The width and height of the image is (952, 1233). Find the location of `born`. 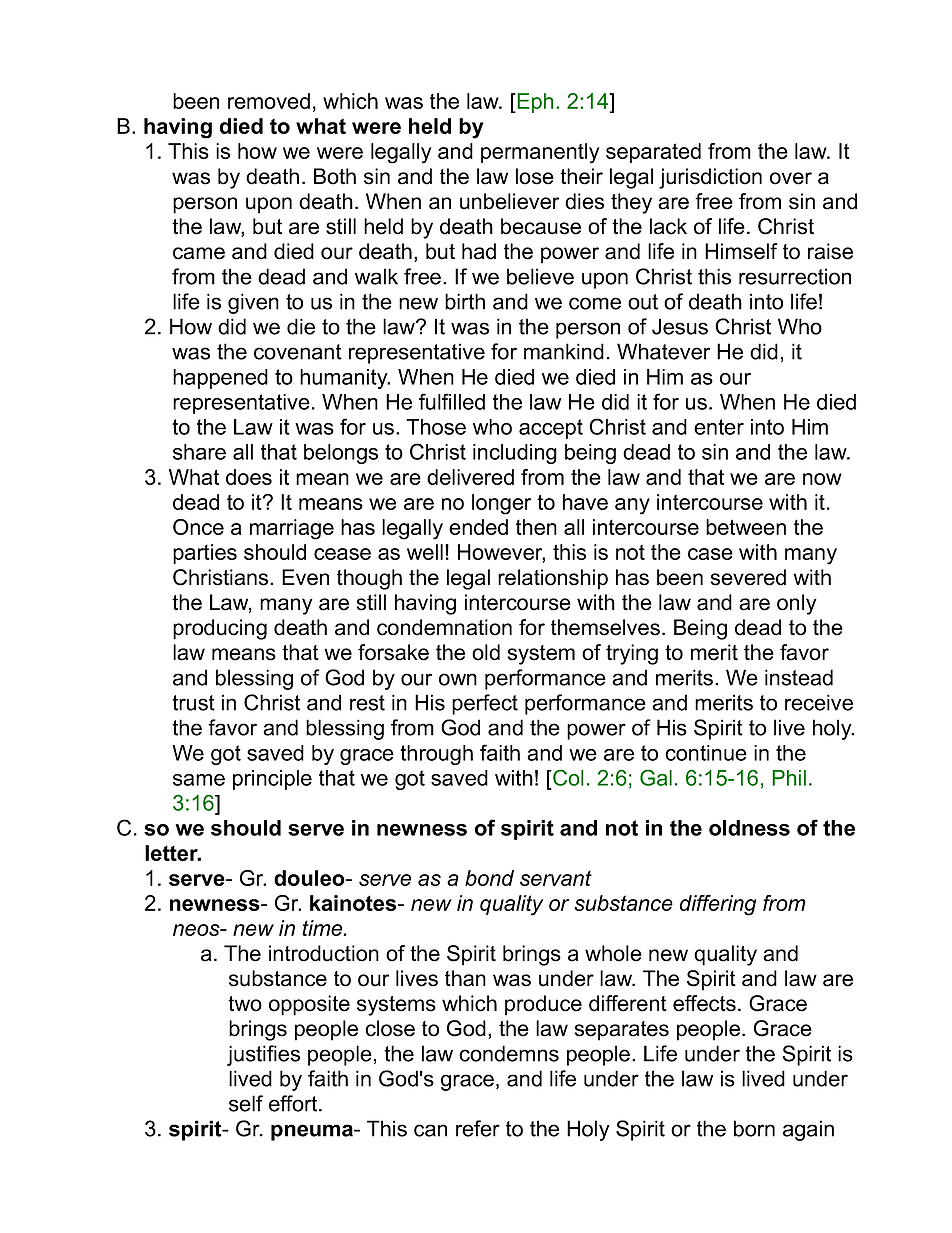

born is located at coordinates (754, 1128).
